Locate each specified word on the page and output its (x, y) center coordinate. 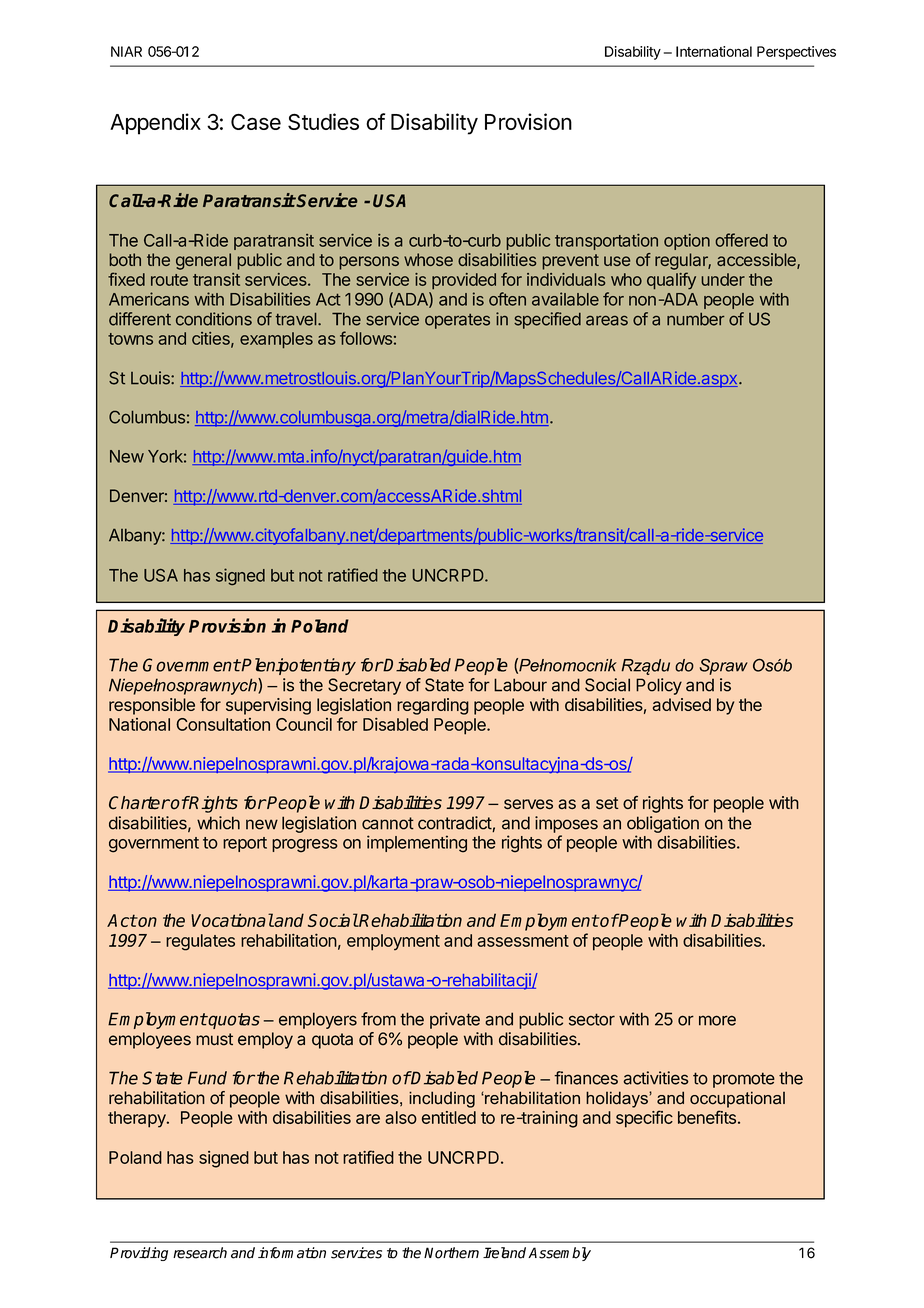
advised (682, 704)
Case (256, 122)
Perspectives (796, 53)
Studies (323, 121)
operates (457, 321)
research (200, 1253)
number (696, 319)
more (717, 1020)
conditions (214, 319)
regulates (200, 942)
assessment (523, 941)
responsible (152, 706)
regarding (433, 706)
